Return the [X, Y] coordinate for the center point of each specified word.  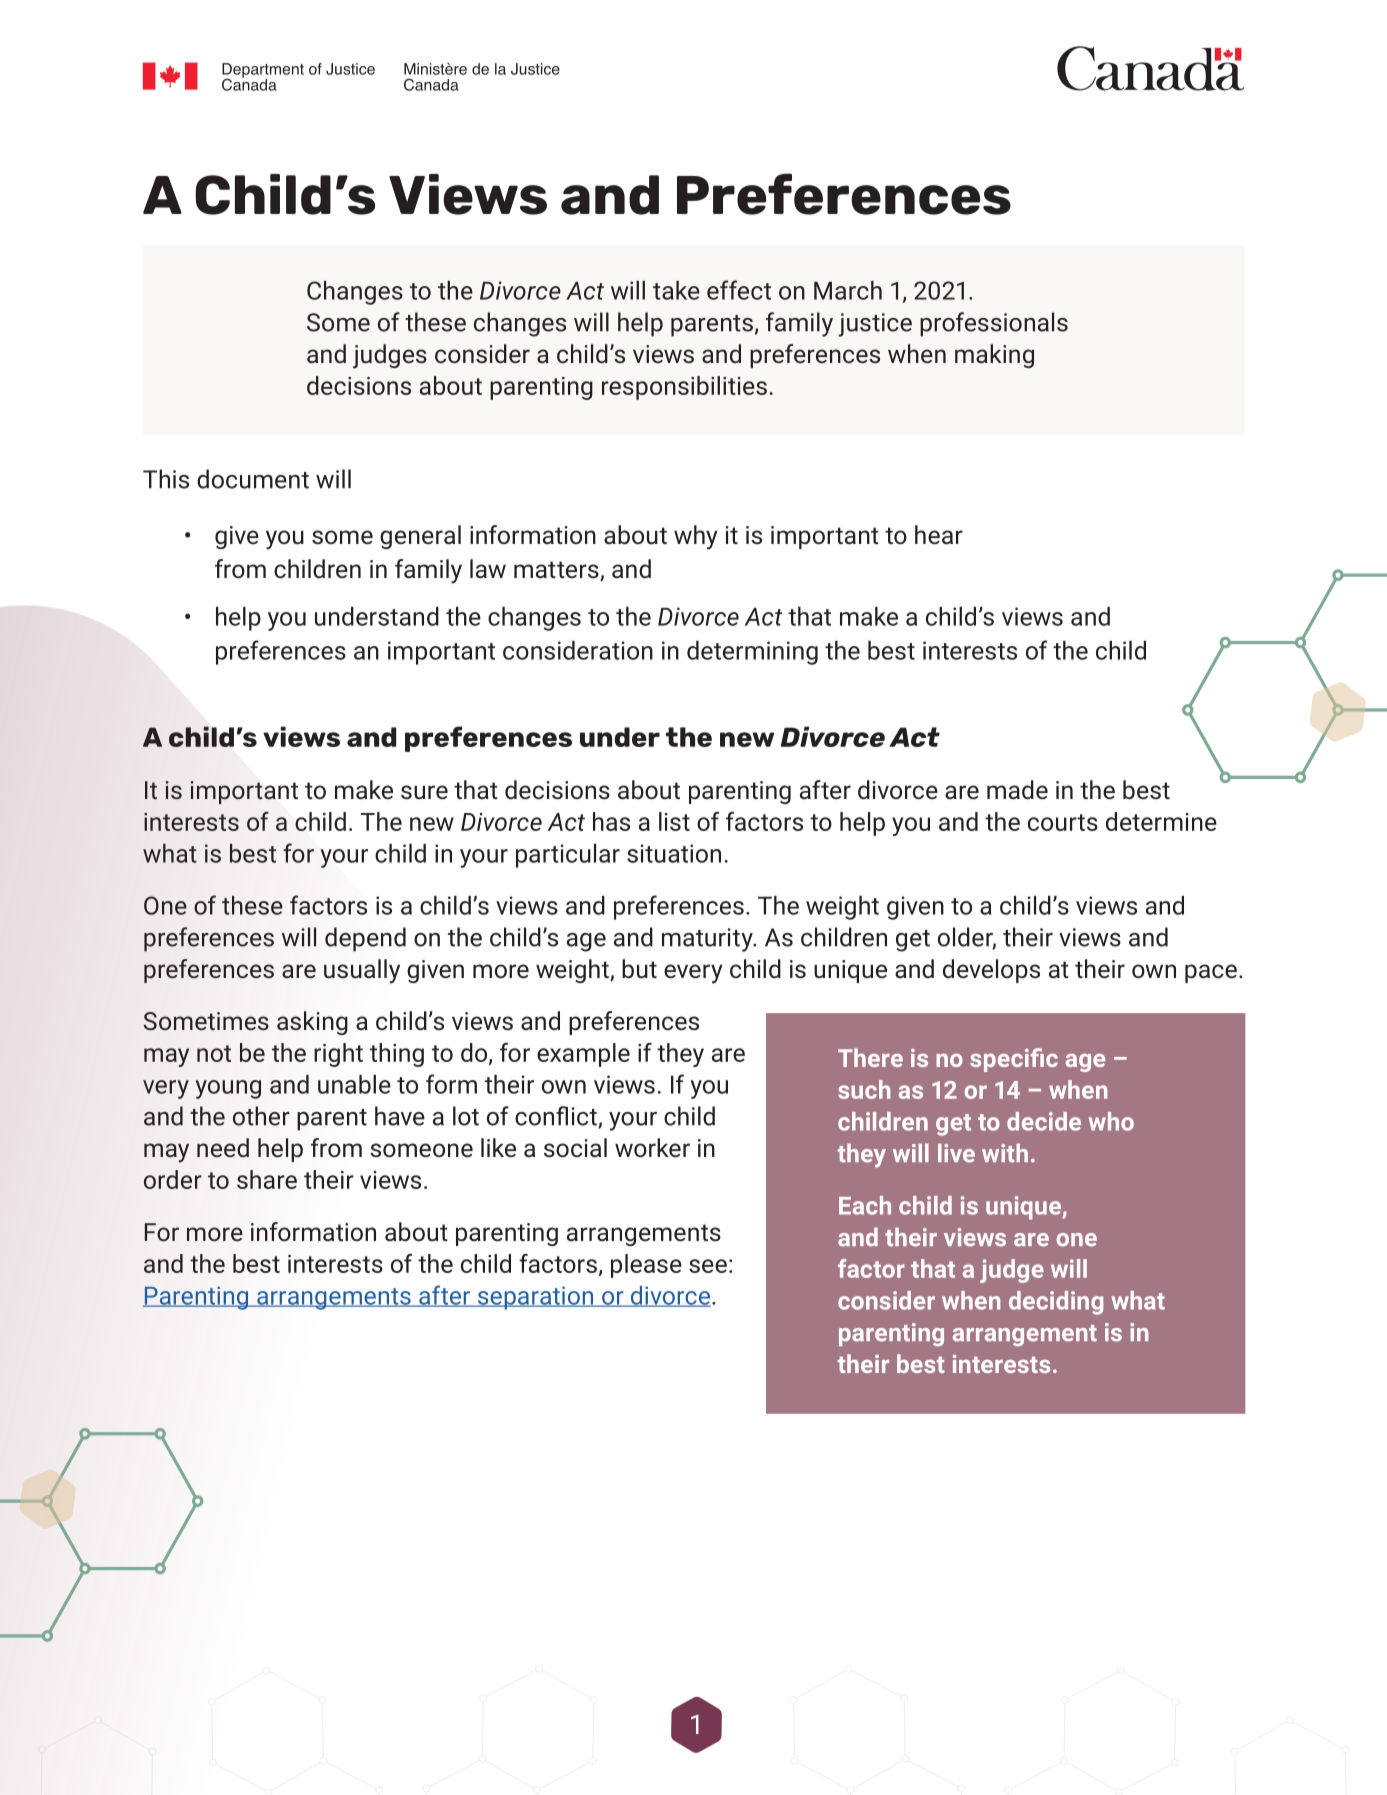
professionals [994, 324]
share [267, 1179]
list [674, 821]
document [253, 479]
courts [1063, 822]
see [708, 1266]
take [676, 290]
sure [424, 792]
